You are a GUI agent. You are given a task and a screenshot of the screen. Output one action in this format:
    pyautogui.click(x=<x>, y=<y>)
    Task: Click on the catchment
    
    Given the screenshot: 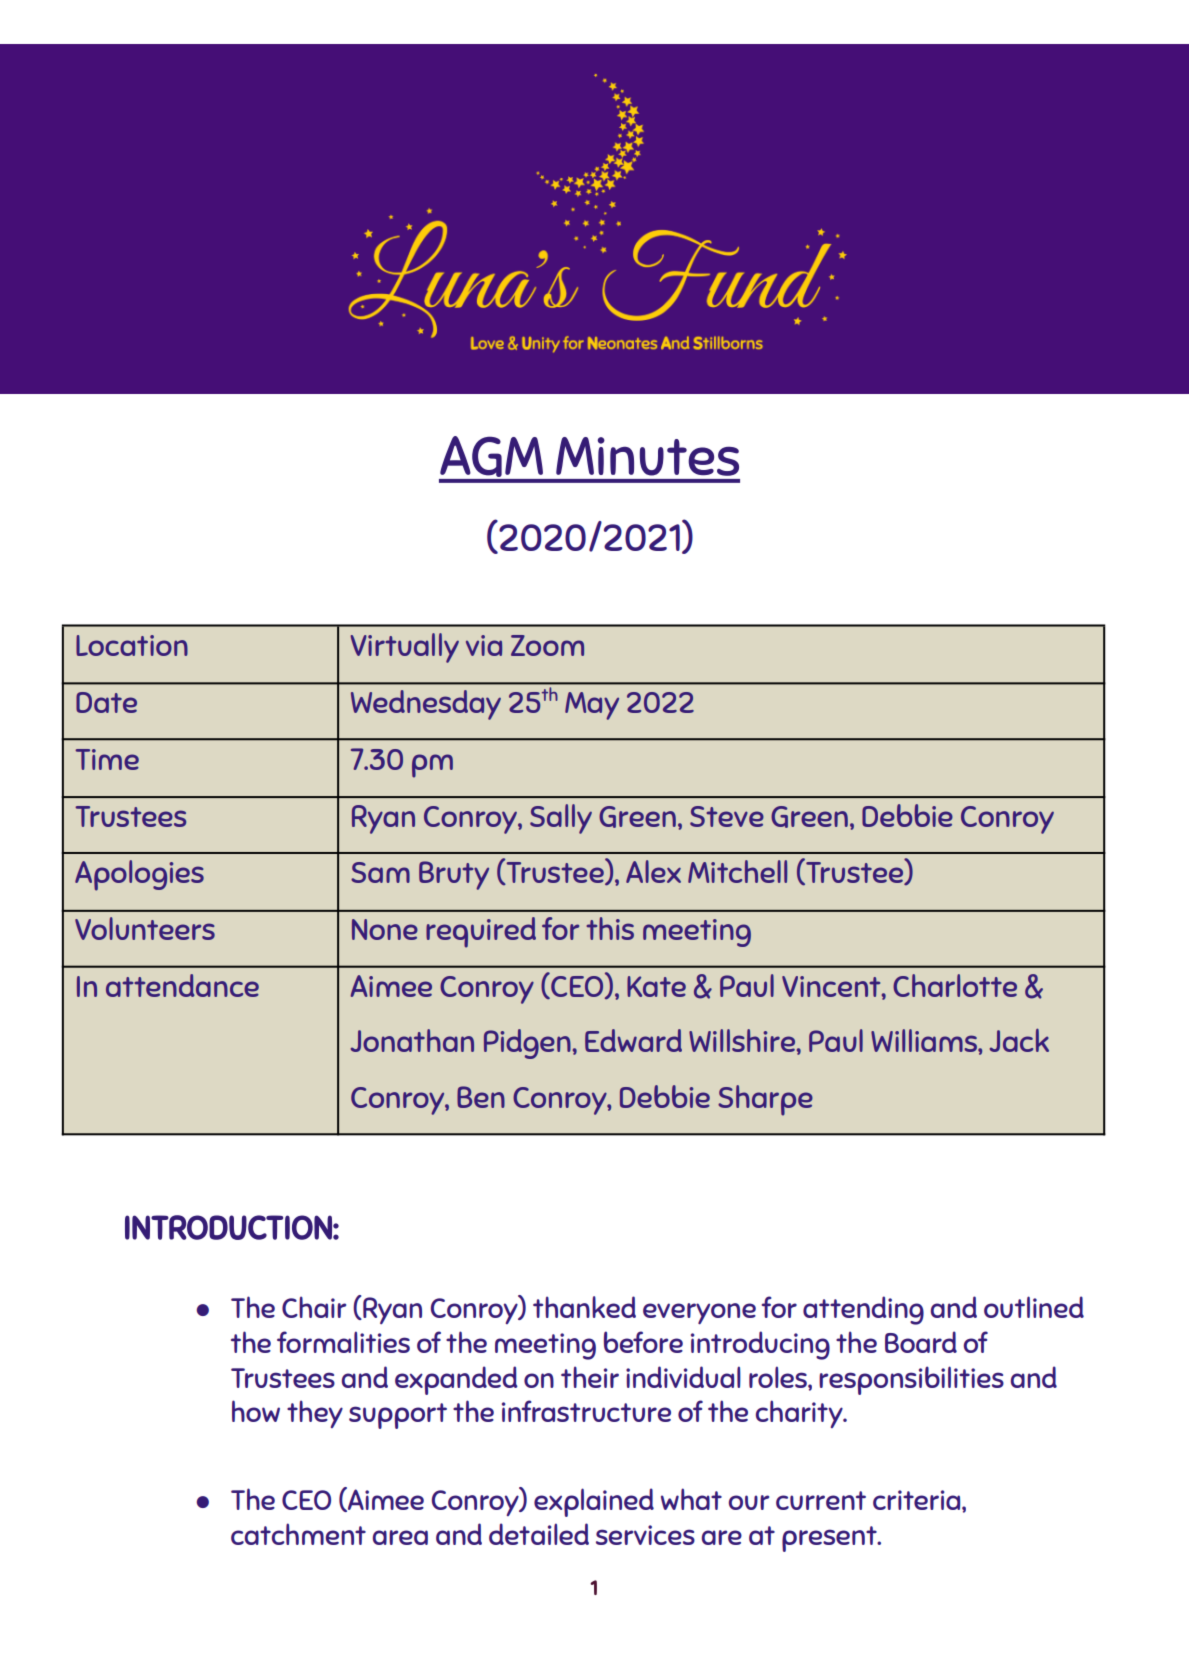 What is the action you would take?
    pyautogui.click(x=298, y=1534)
